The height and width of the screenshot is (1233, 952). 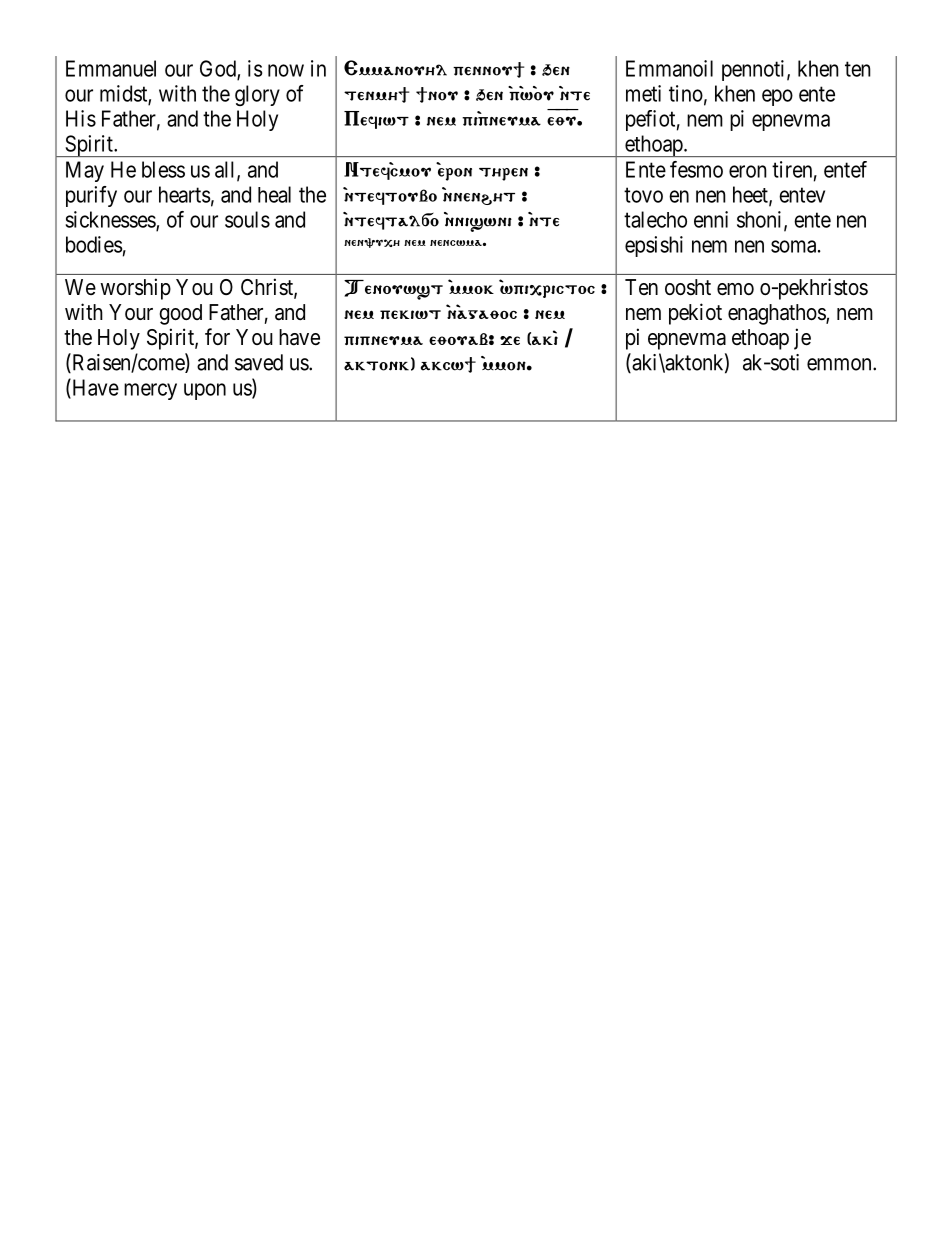 What do you see at coordinates (219, 69) in the screenshot?
I see `God` at bounding box center [219, 69].
